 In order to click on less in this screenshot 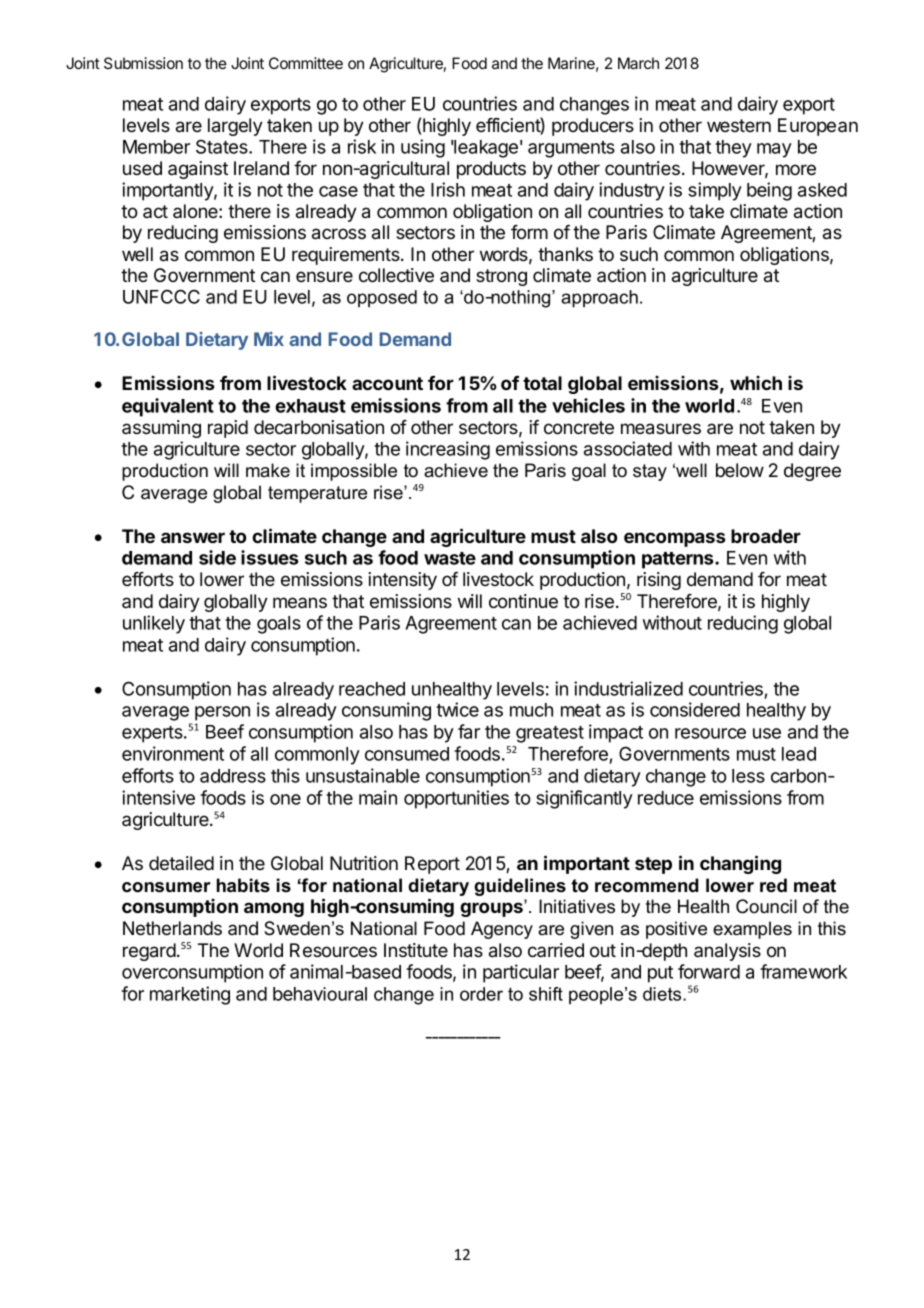, I will do `click(748, 776)`.
